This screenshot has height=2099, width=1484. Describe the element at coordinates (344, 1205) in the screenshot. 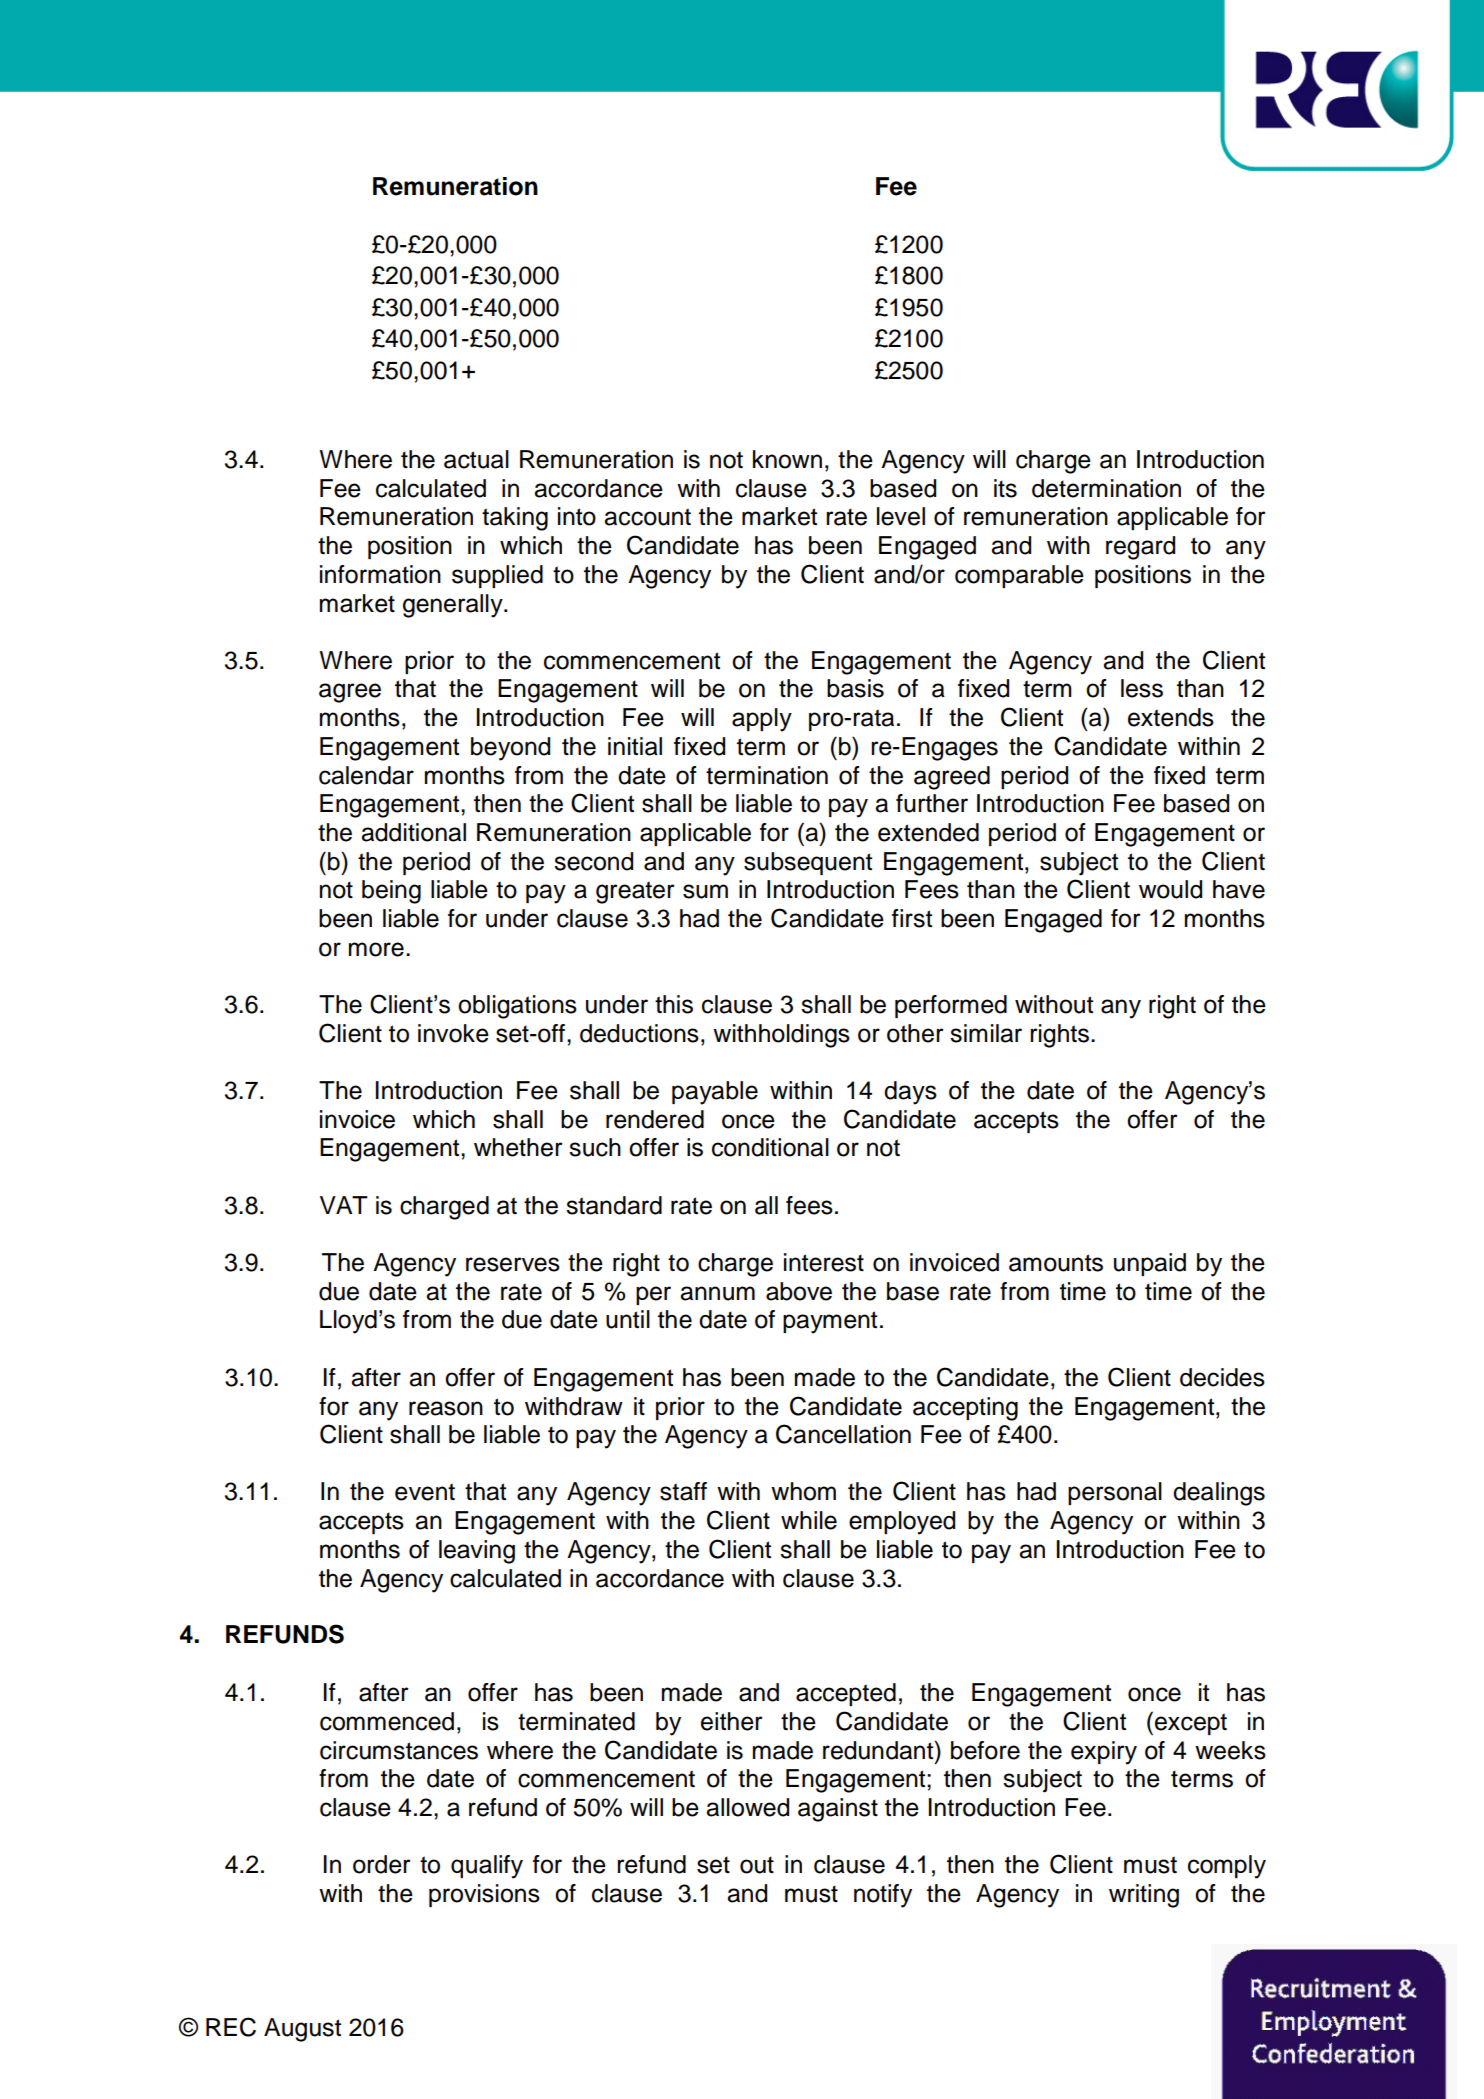

I see `VAT` at that location.
